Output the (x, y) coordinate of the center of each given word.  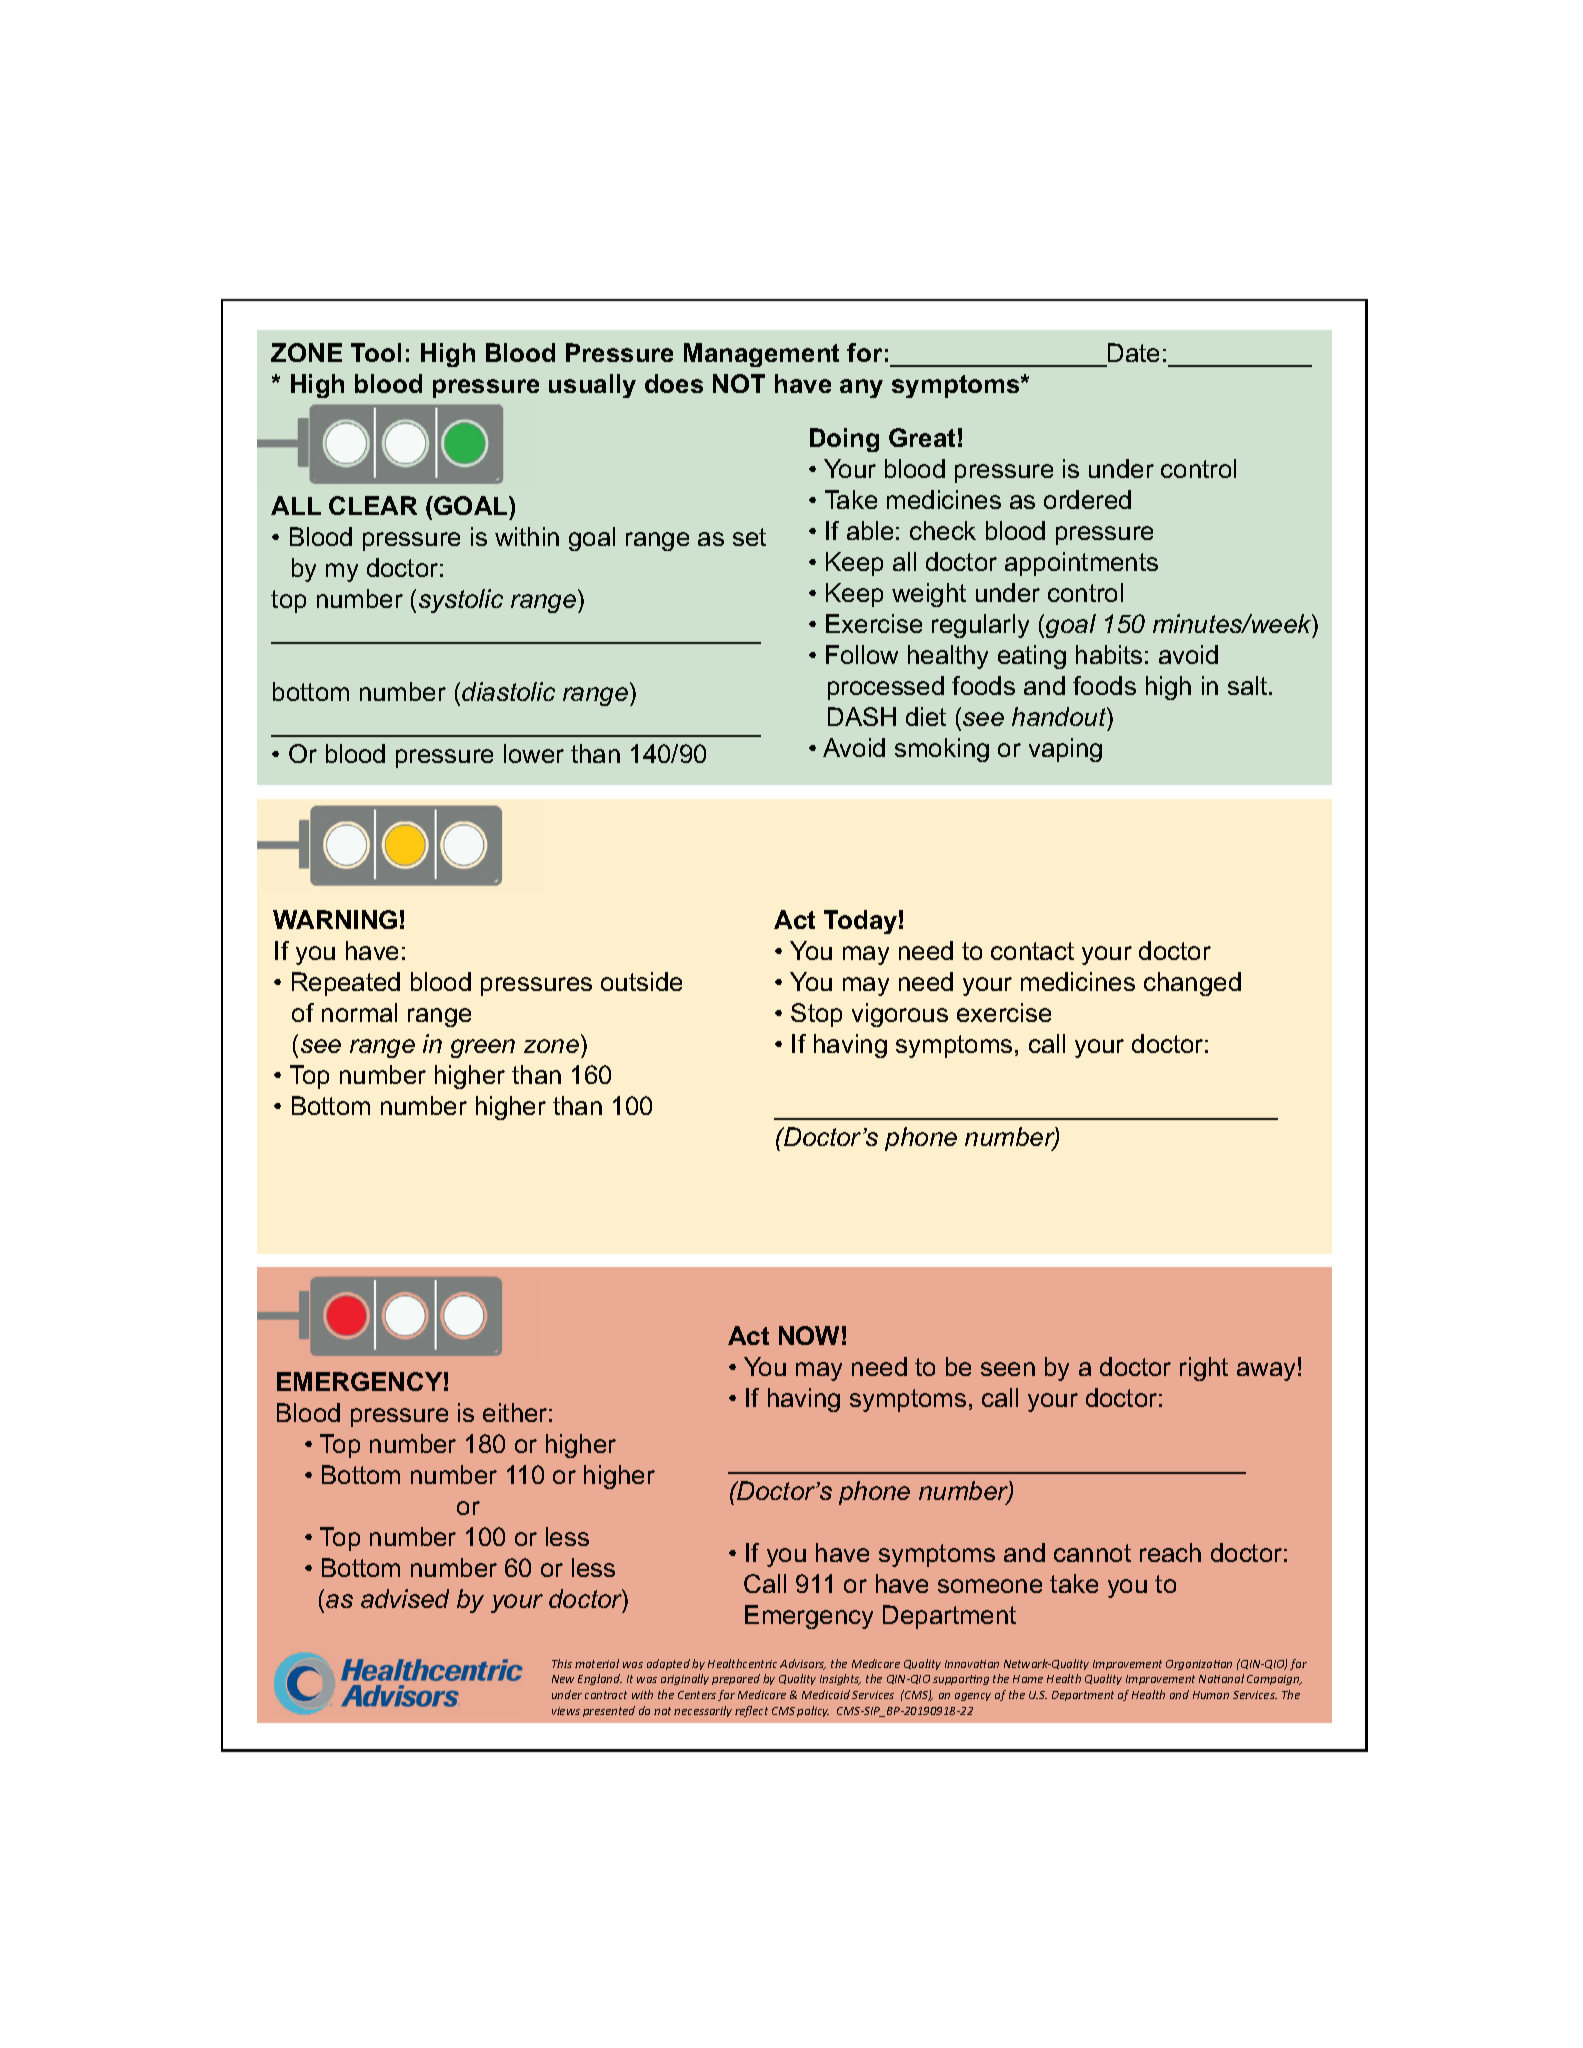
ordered (1087, 499)
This (562, 1663)
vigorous (900, 1015)
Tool (376, 352)
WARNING (335, 919)
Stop (816, 1015)
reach (1170, 1552)
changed (1192, 984)
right (1204, 1369)
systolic (461, 601)
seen (1008, 1369)
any (861, 388)
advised (405, 1598)
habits (1109, 654)
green (483, 1048)
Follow (862, 654)
